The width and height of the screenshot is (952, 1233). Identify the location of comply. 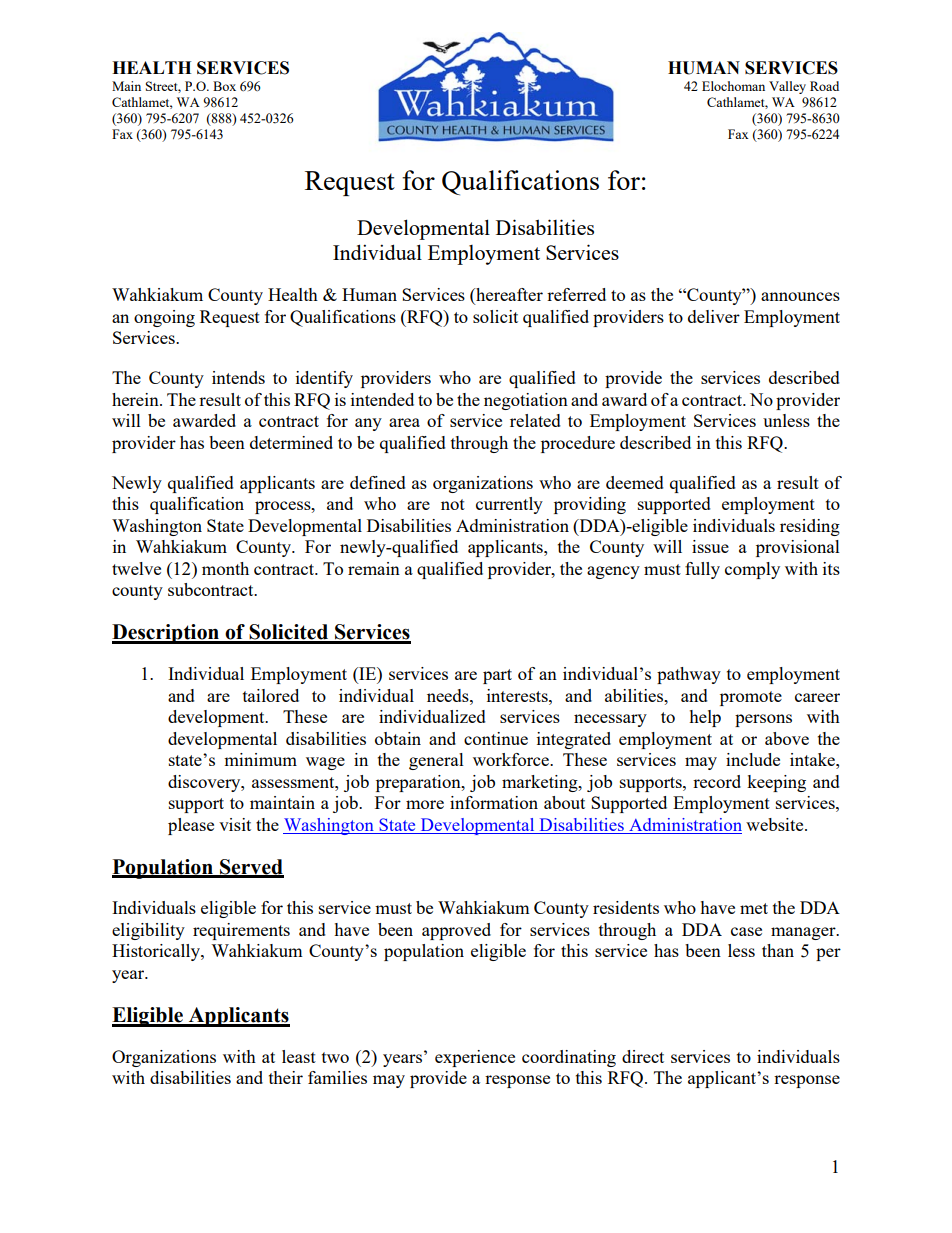
(752, 570).
